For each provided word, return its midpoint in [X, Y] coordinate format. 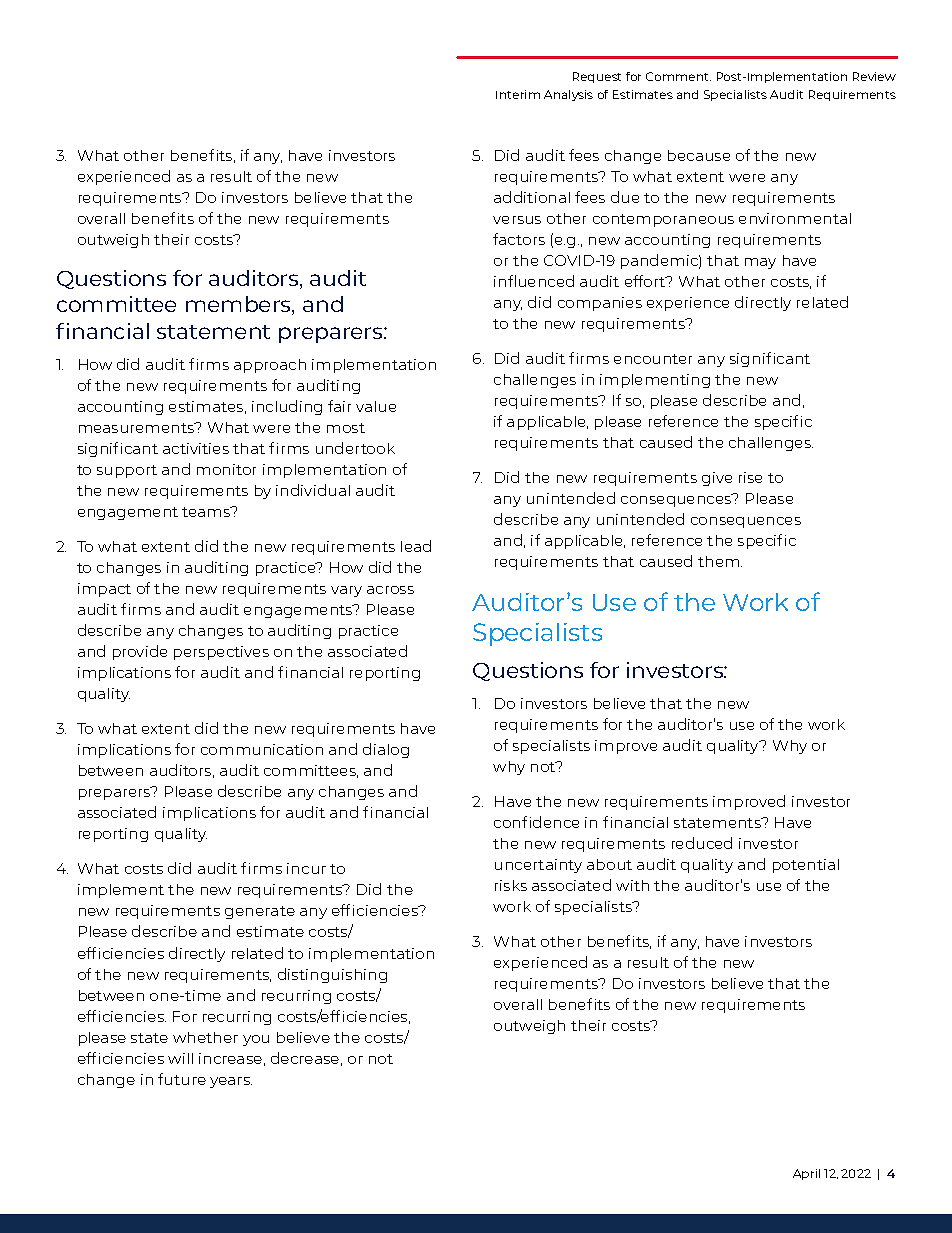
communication [262, 749]
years [231, 1082]
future [182, 1079]
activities [196, 448]
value [376, 406]
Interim [518, 94]
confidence [536, 822]
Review [874, 76]
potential [806, 866]
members [239, 305]
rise [750, 477]
